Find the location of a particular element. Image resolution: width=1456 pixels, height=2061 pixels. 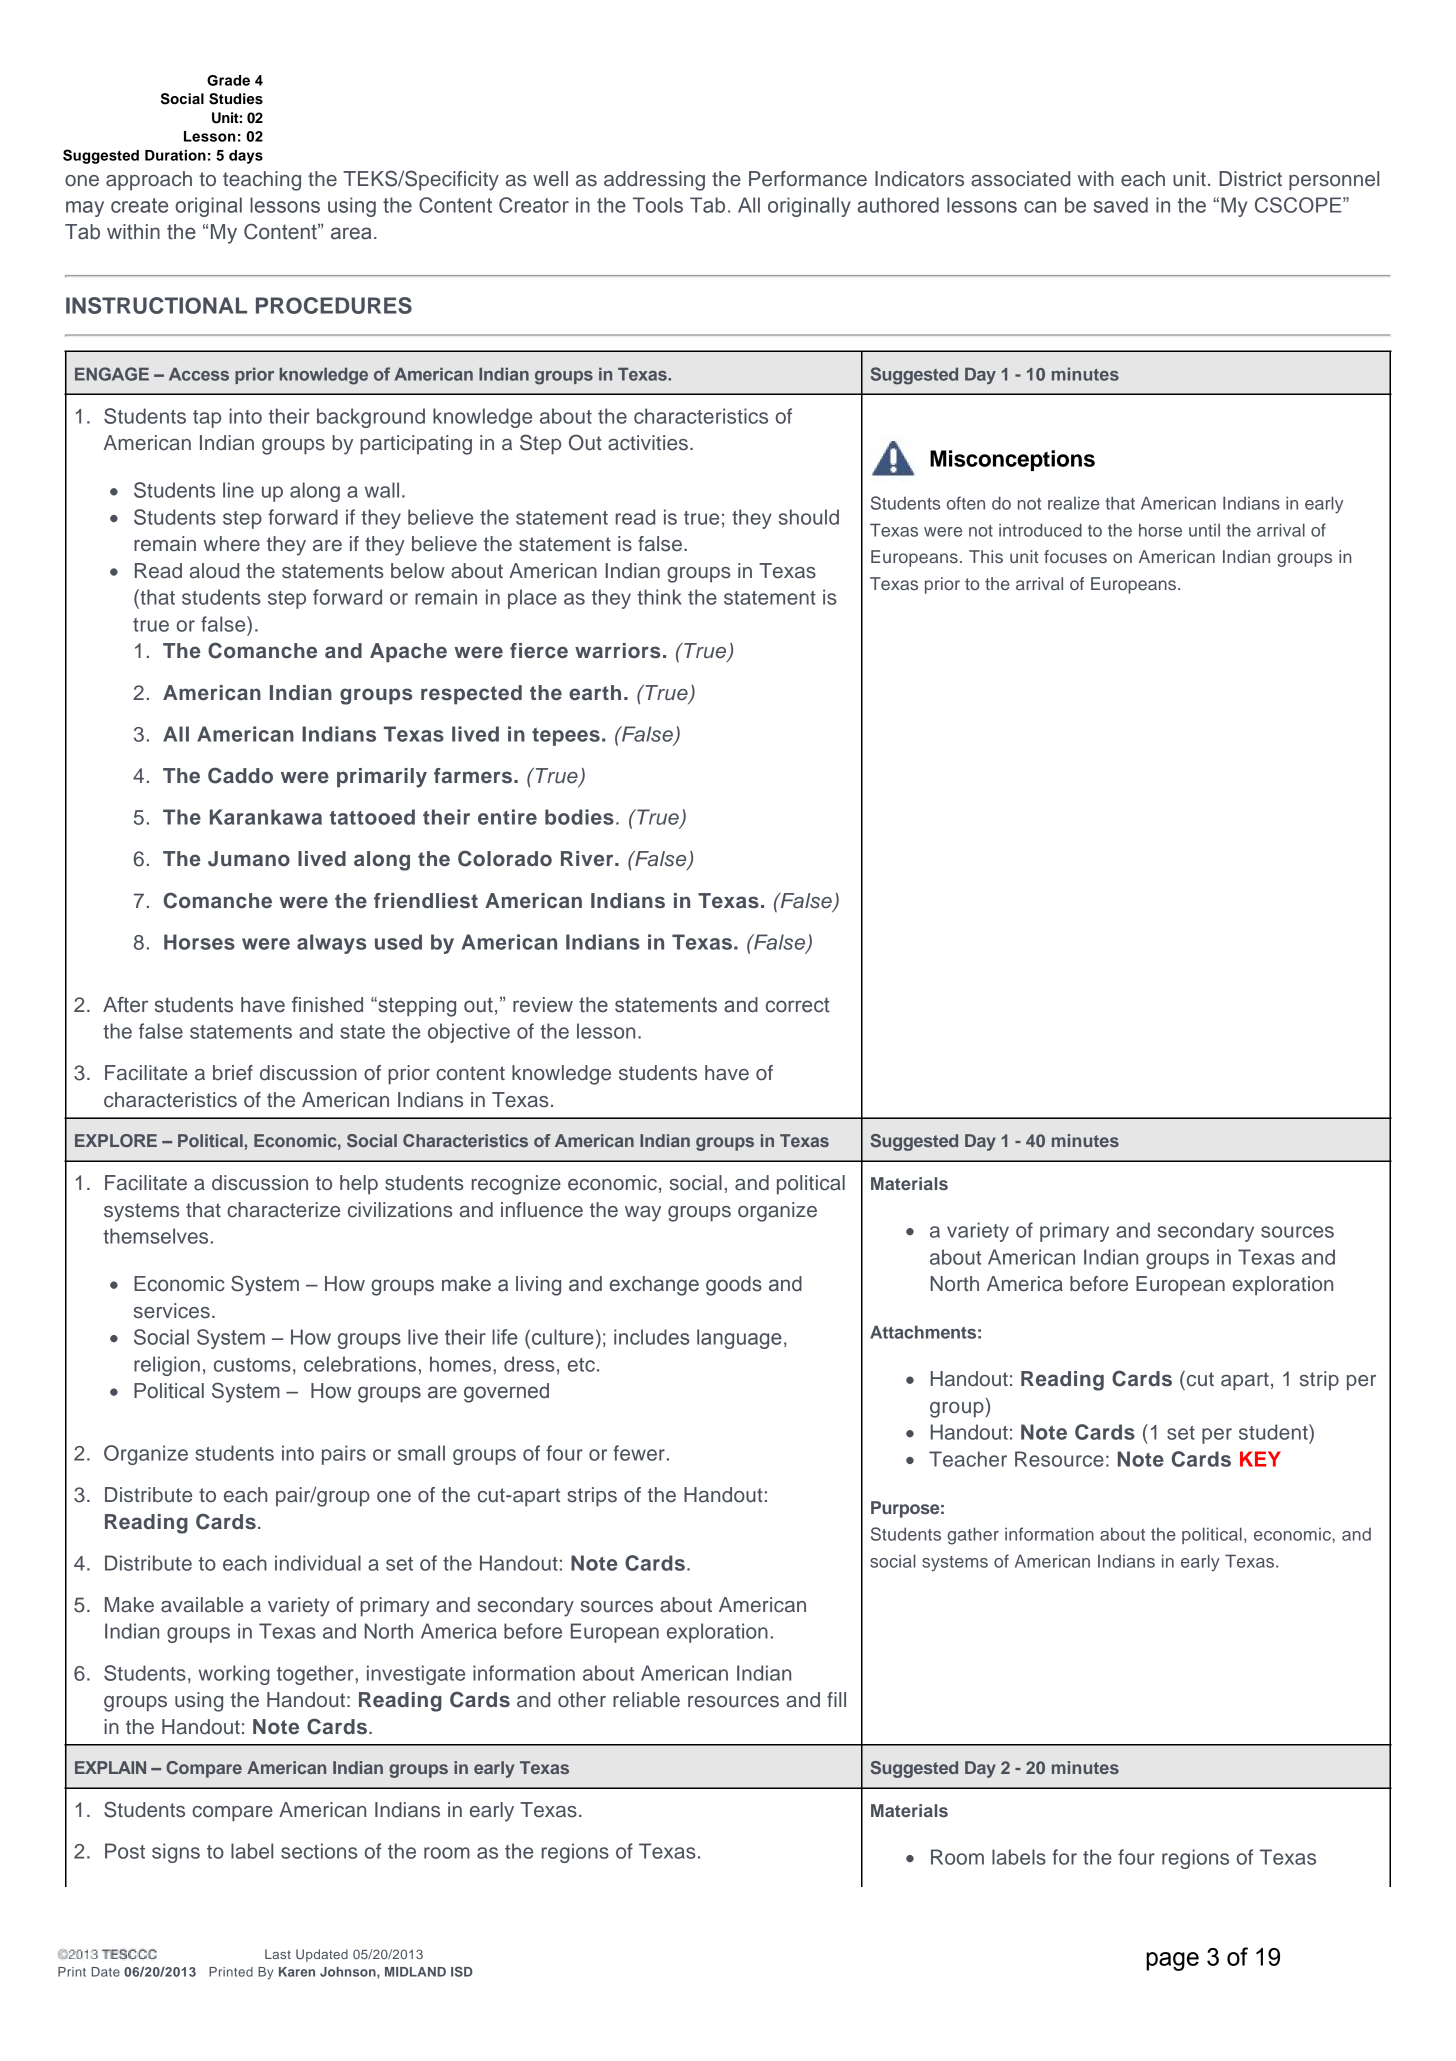

goods is located at coordinates (734, 1286).
